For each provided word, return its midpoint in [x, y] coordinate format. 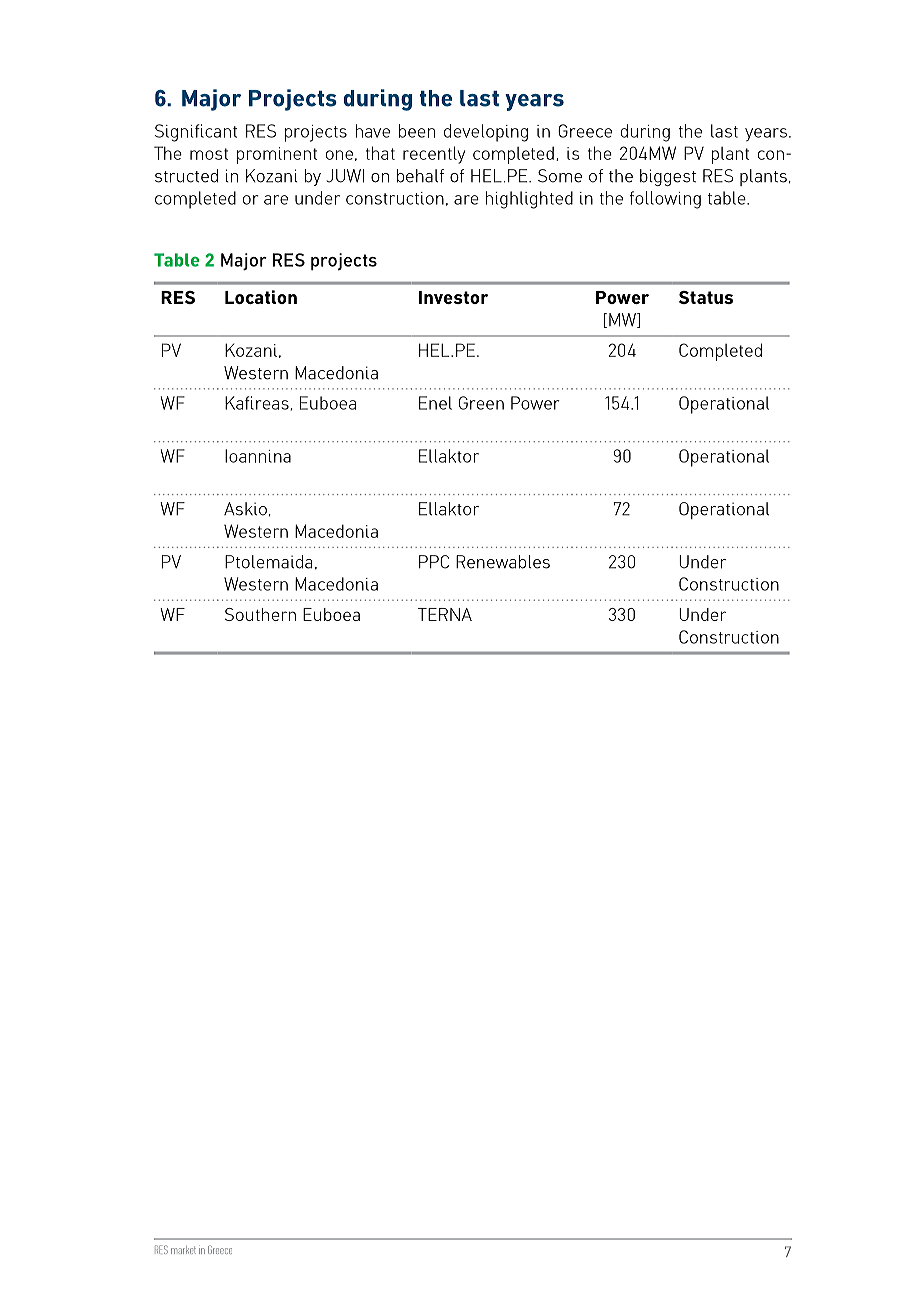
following [665, 200]
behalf [420, 176]
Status [706, 297]
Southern [260, 614]
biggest [668, 177]
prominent [277, 155]
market [183, 1250]
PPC [434, 562]
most [209, 154]
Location [261, 297]
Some [560, 176]
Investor [454, 297]
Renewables [503, 562]
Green [481, 403]
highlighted [529, 200]
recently [434, 155]
